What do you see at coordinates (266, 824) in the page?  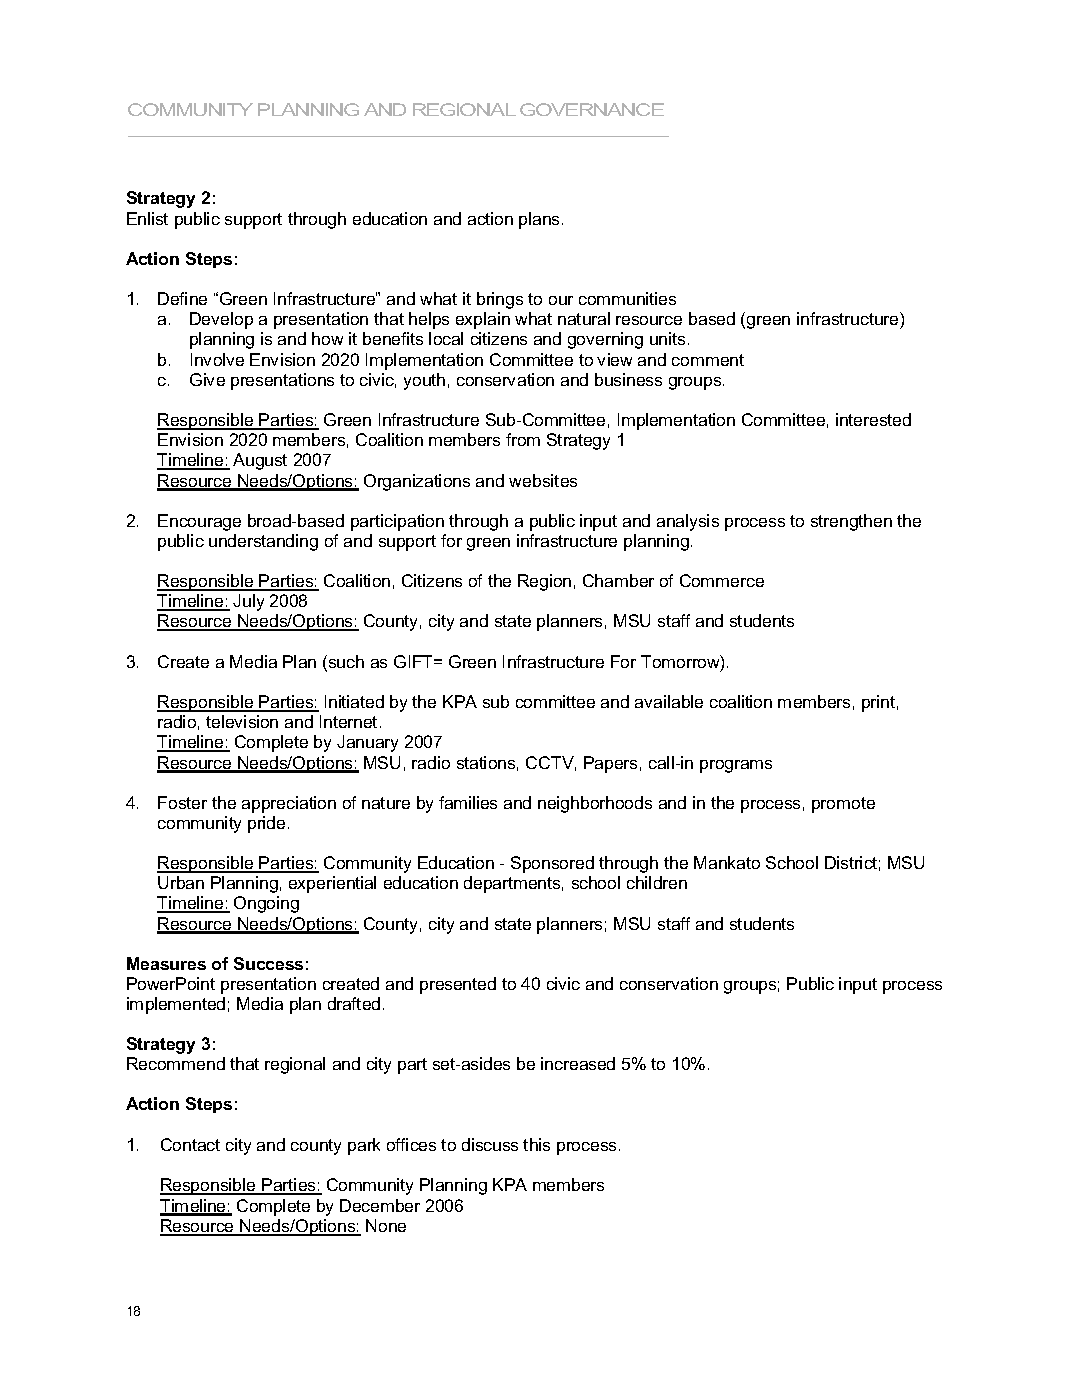 I see `pride` at bounding box center [266, 824].
